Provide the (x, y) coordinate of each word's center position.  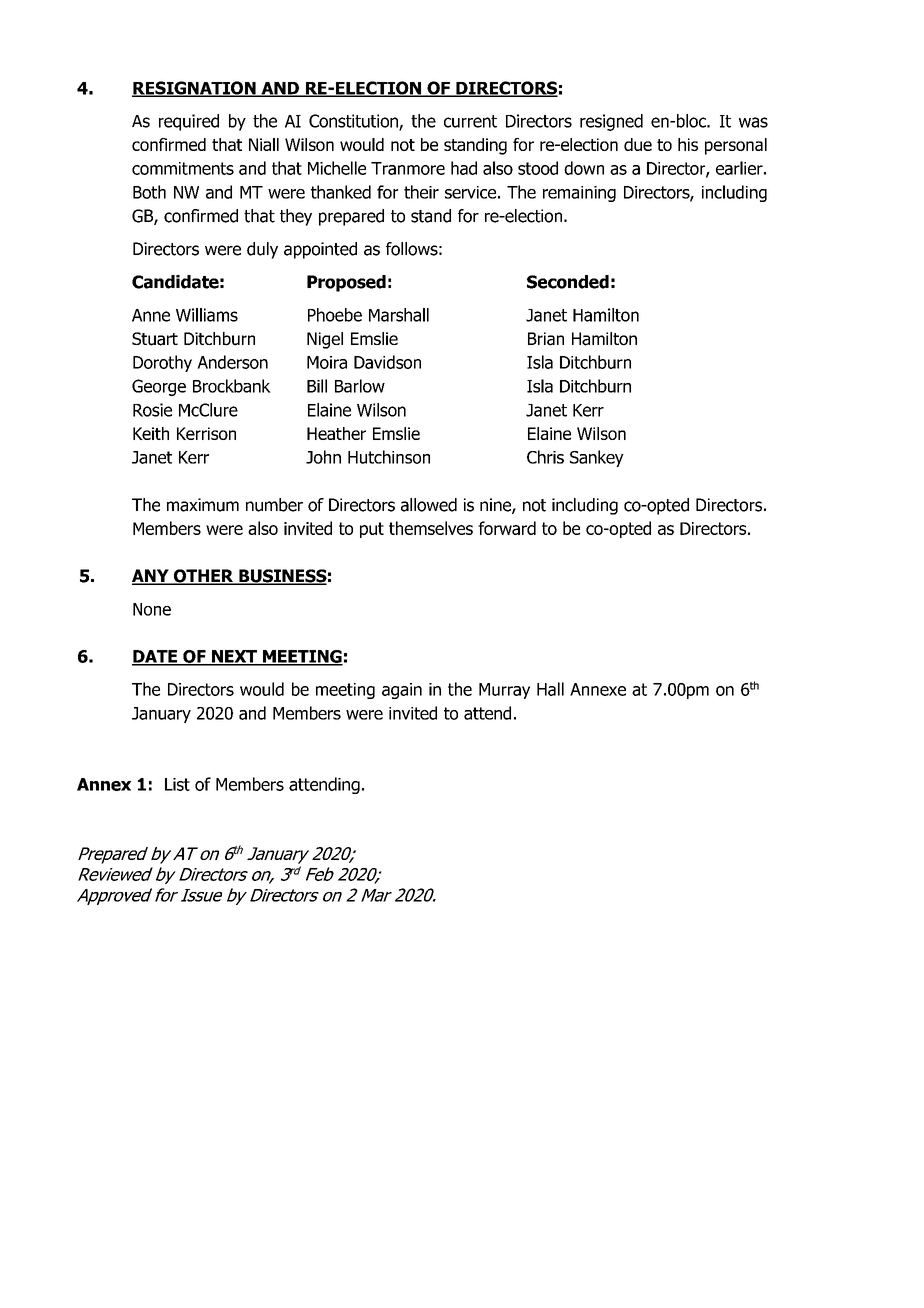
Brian (546, 339)
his (688, 144)
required (189, 122)
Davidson (387, 362)
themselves (431, 528)
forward (507, 528)
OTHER (204, 577)
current (470, 121)
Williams (207, 315)
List (177, 784)
